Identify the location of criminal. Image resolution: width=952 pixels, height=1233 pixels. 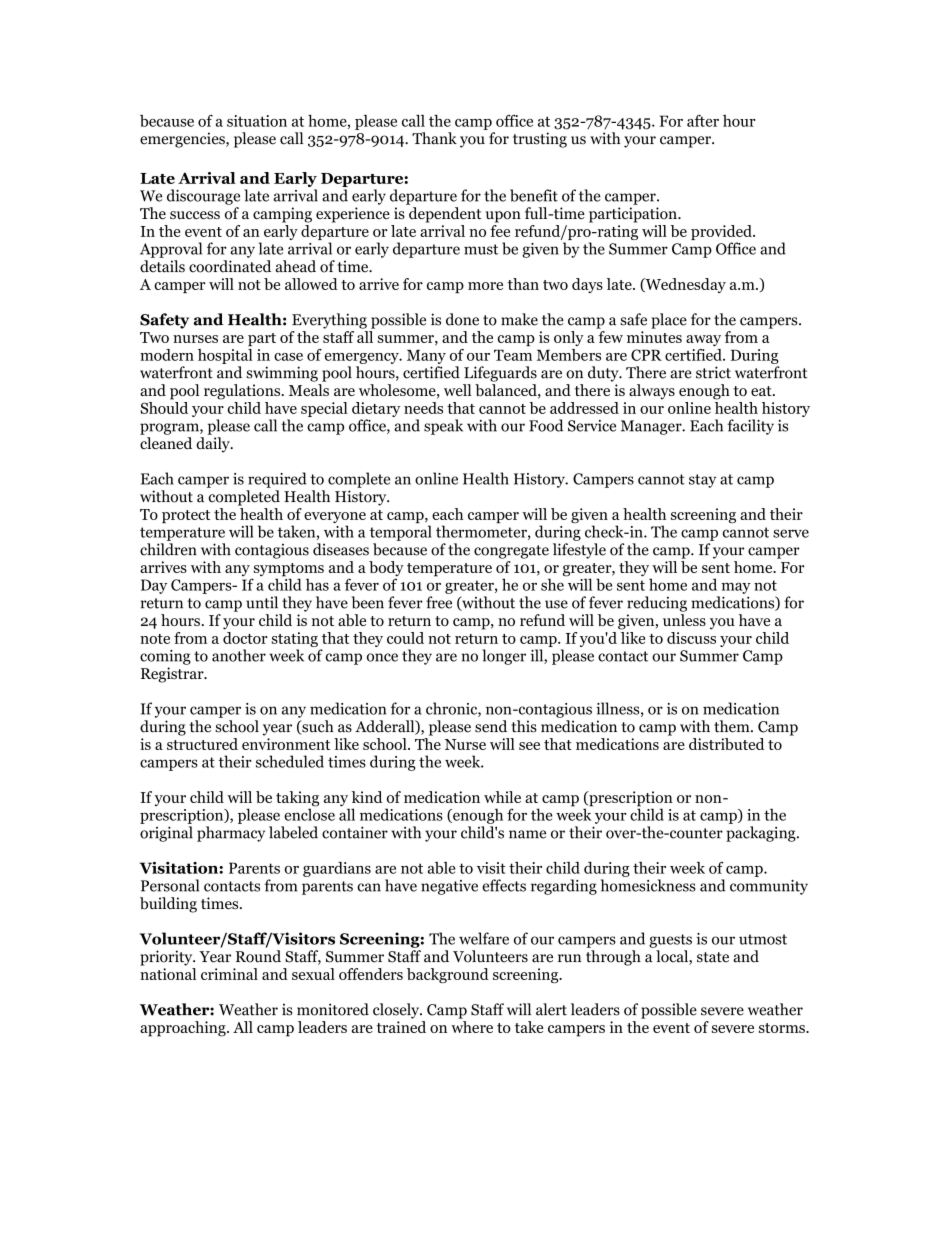
(229, 974).
